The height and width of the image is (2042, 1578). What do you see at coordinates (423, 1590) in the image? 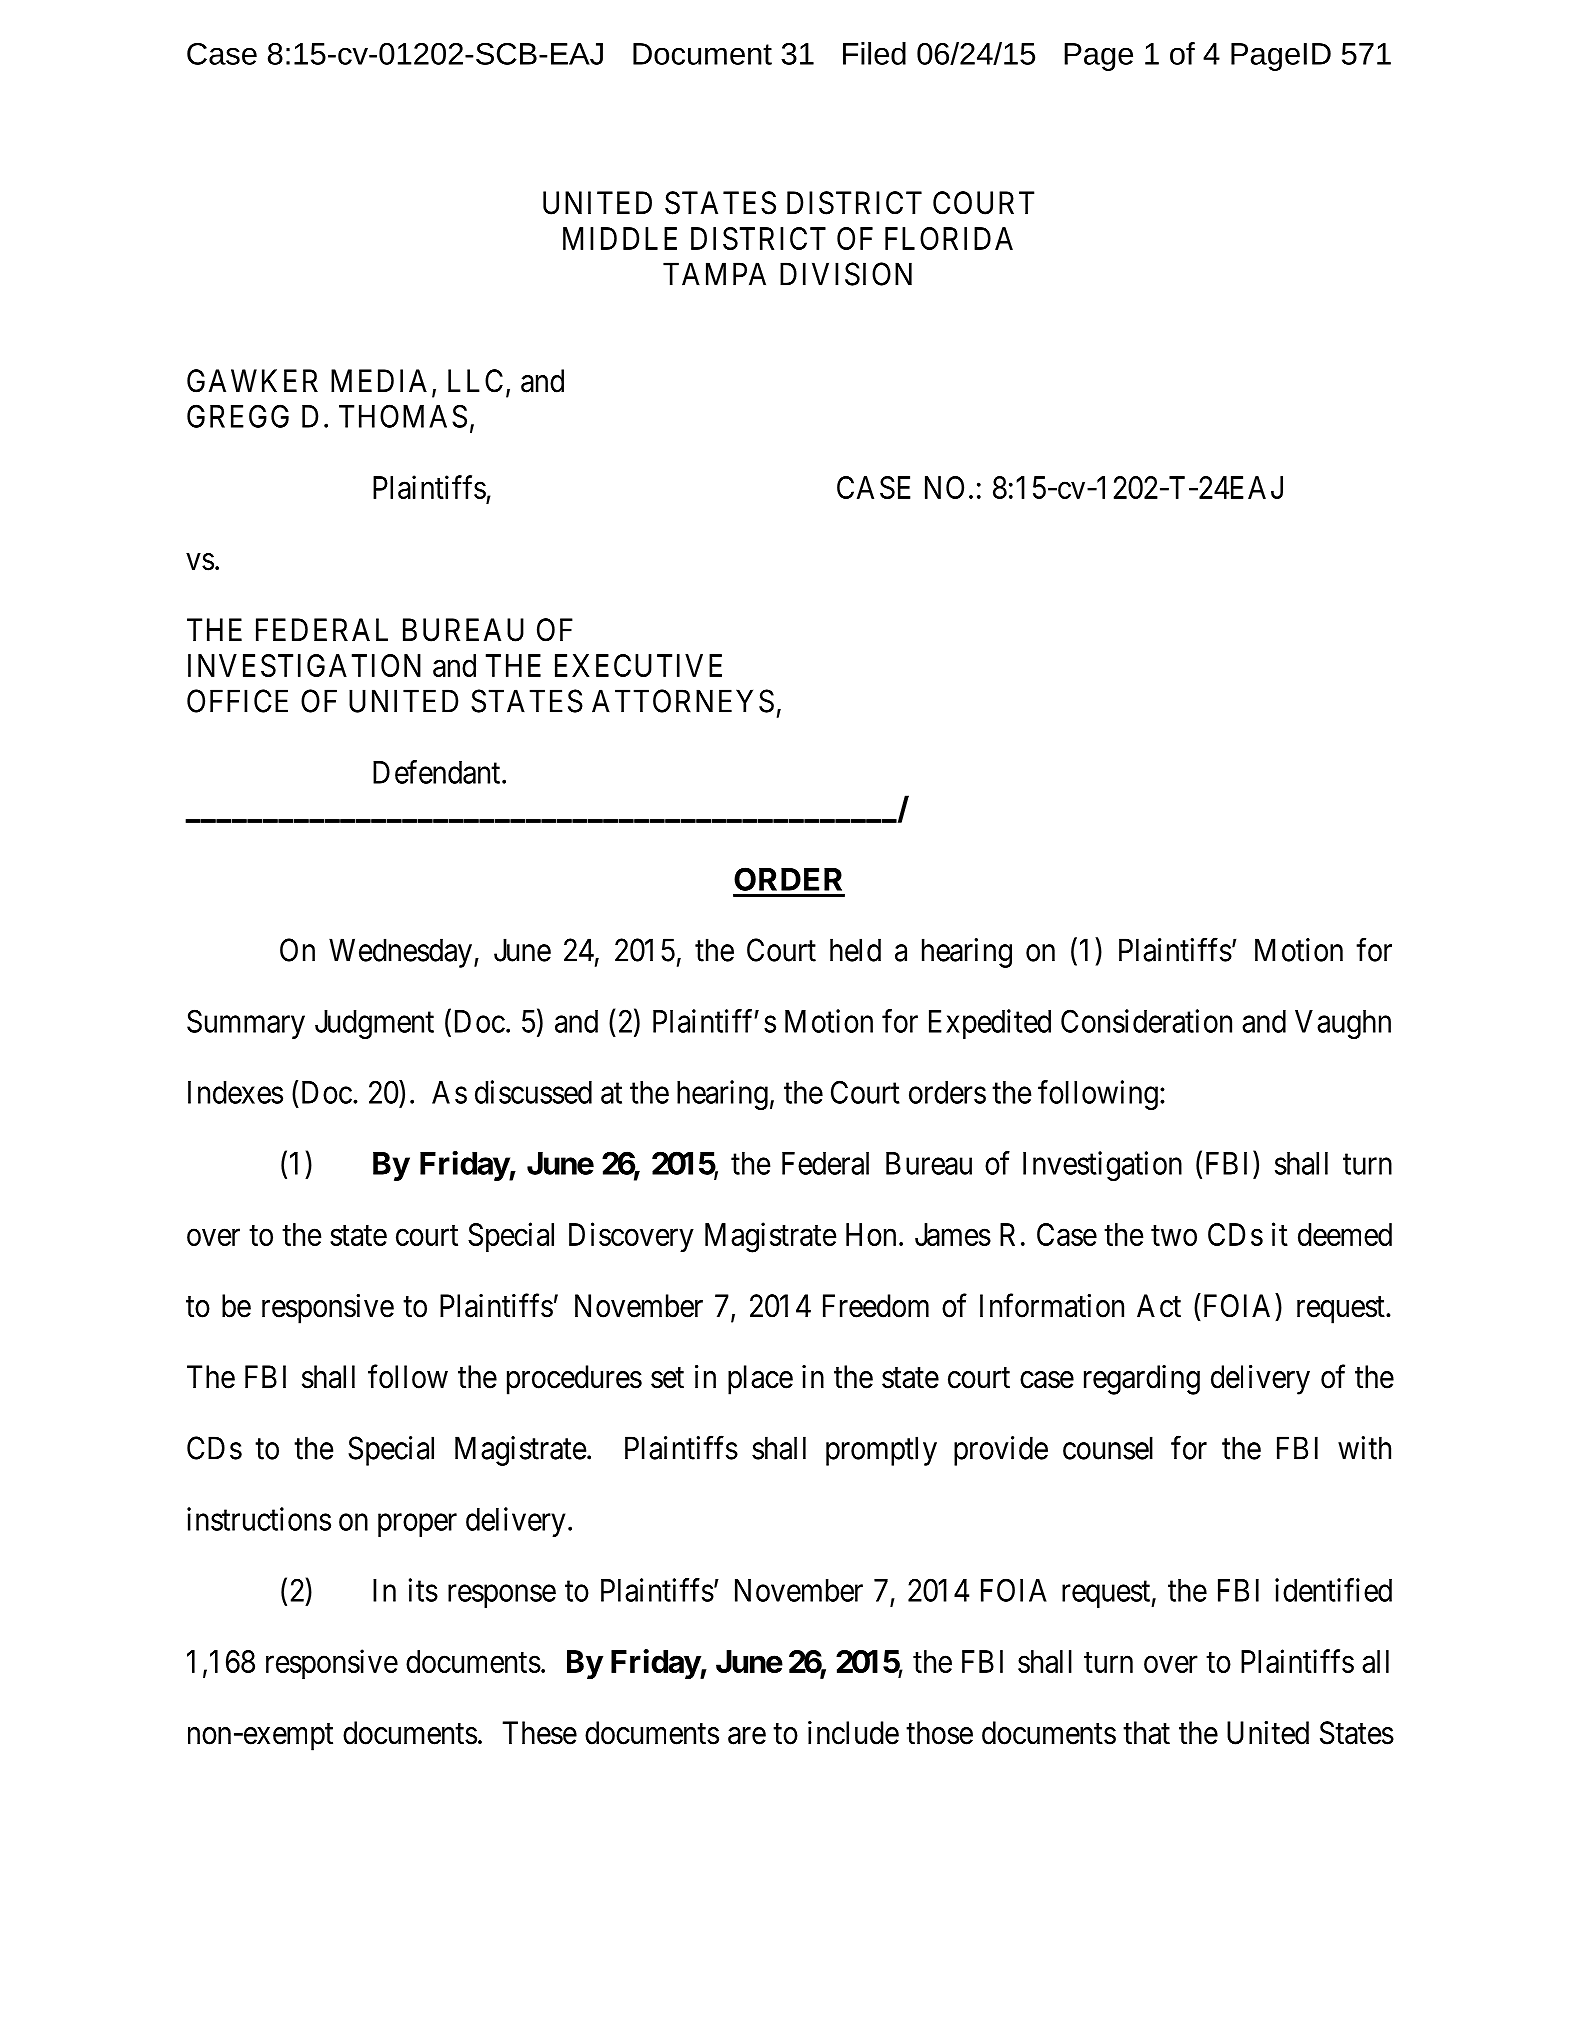
I see `its` at bounding box center [423, 1590].
